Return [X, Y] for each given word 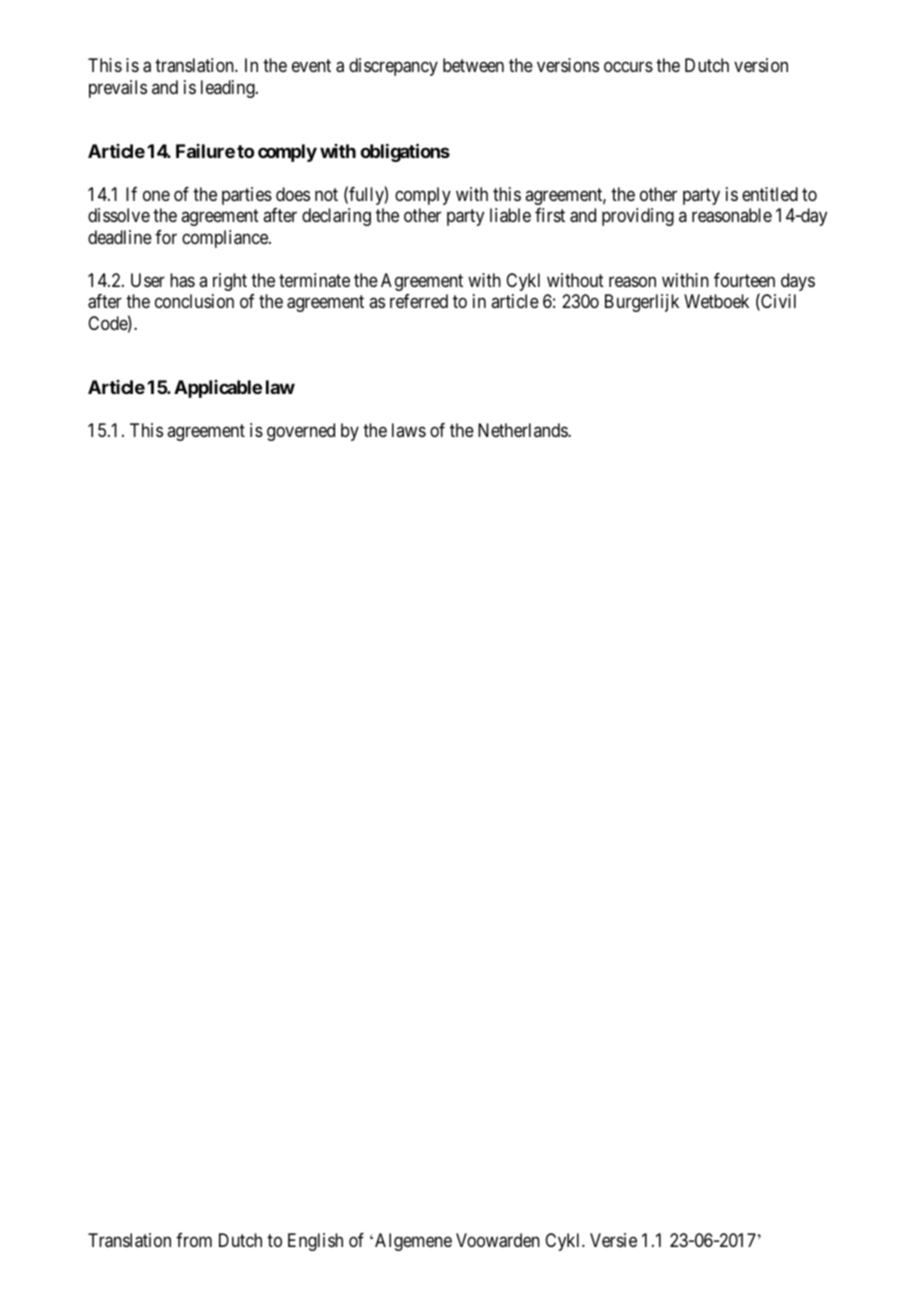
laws [409, 430]
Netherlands [523, 430]
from [194, 1240]
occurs [628, 67]
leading [229, 89]
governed [301, 432]
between [473, 65]
